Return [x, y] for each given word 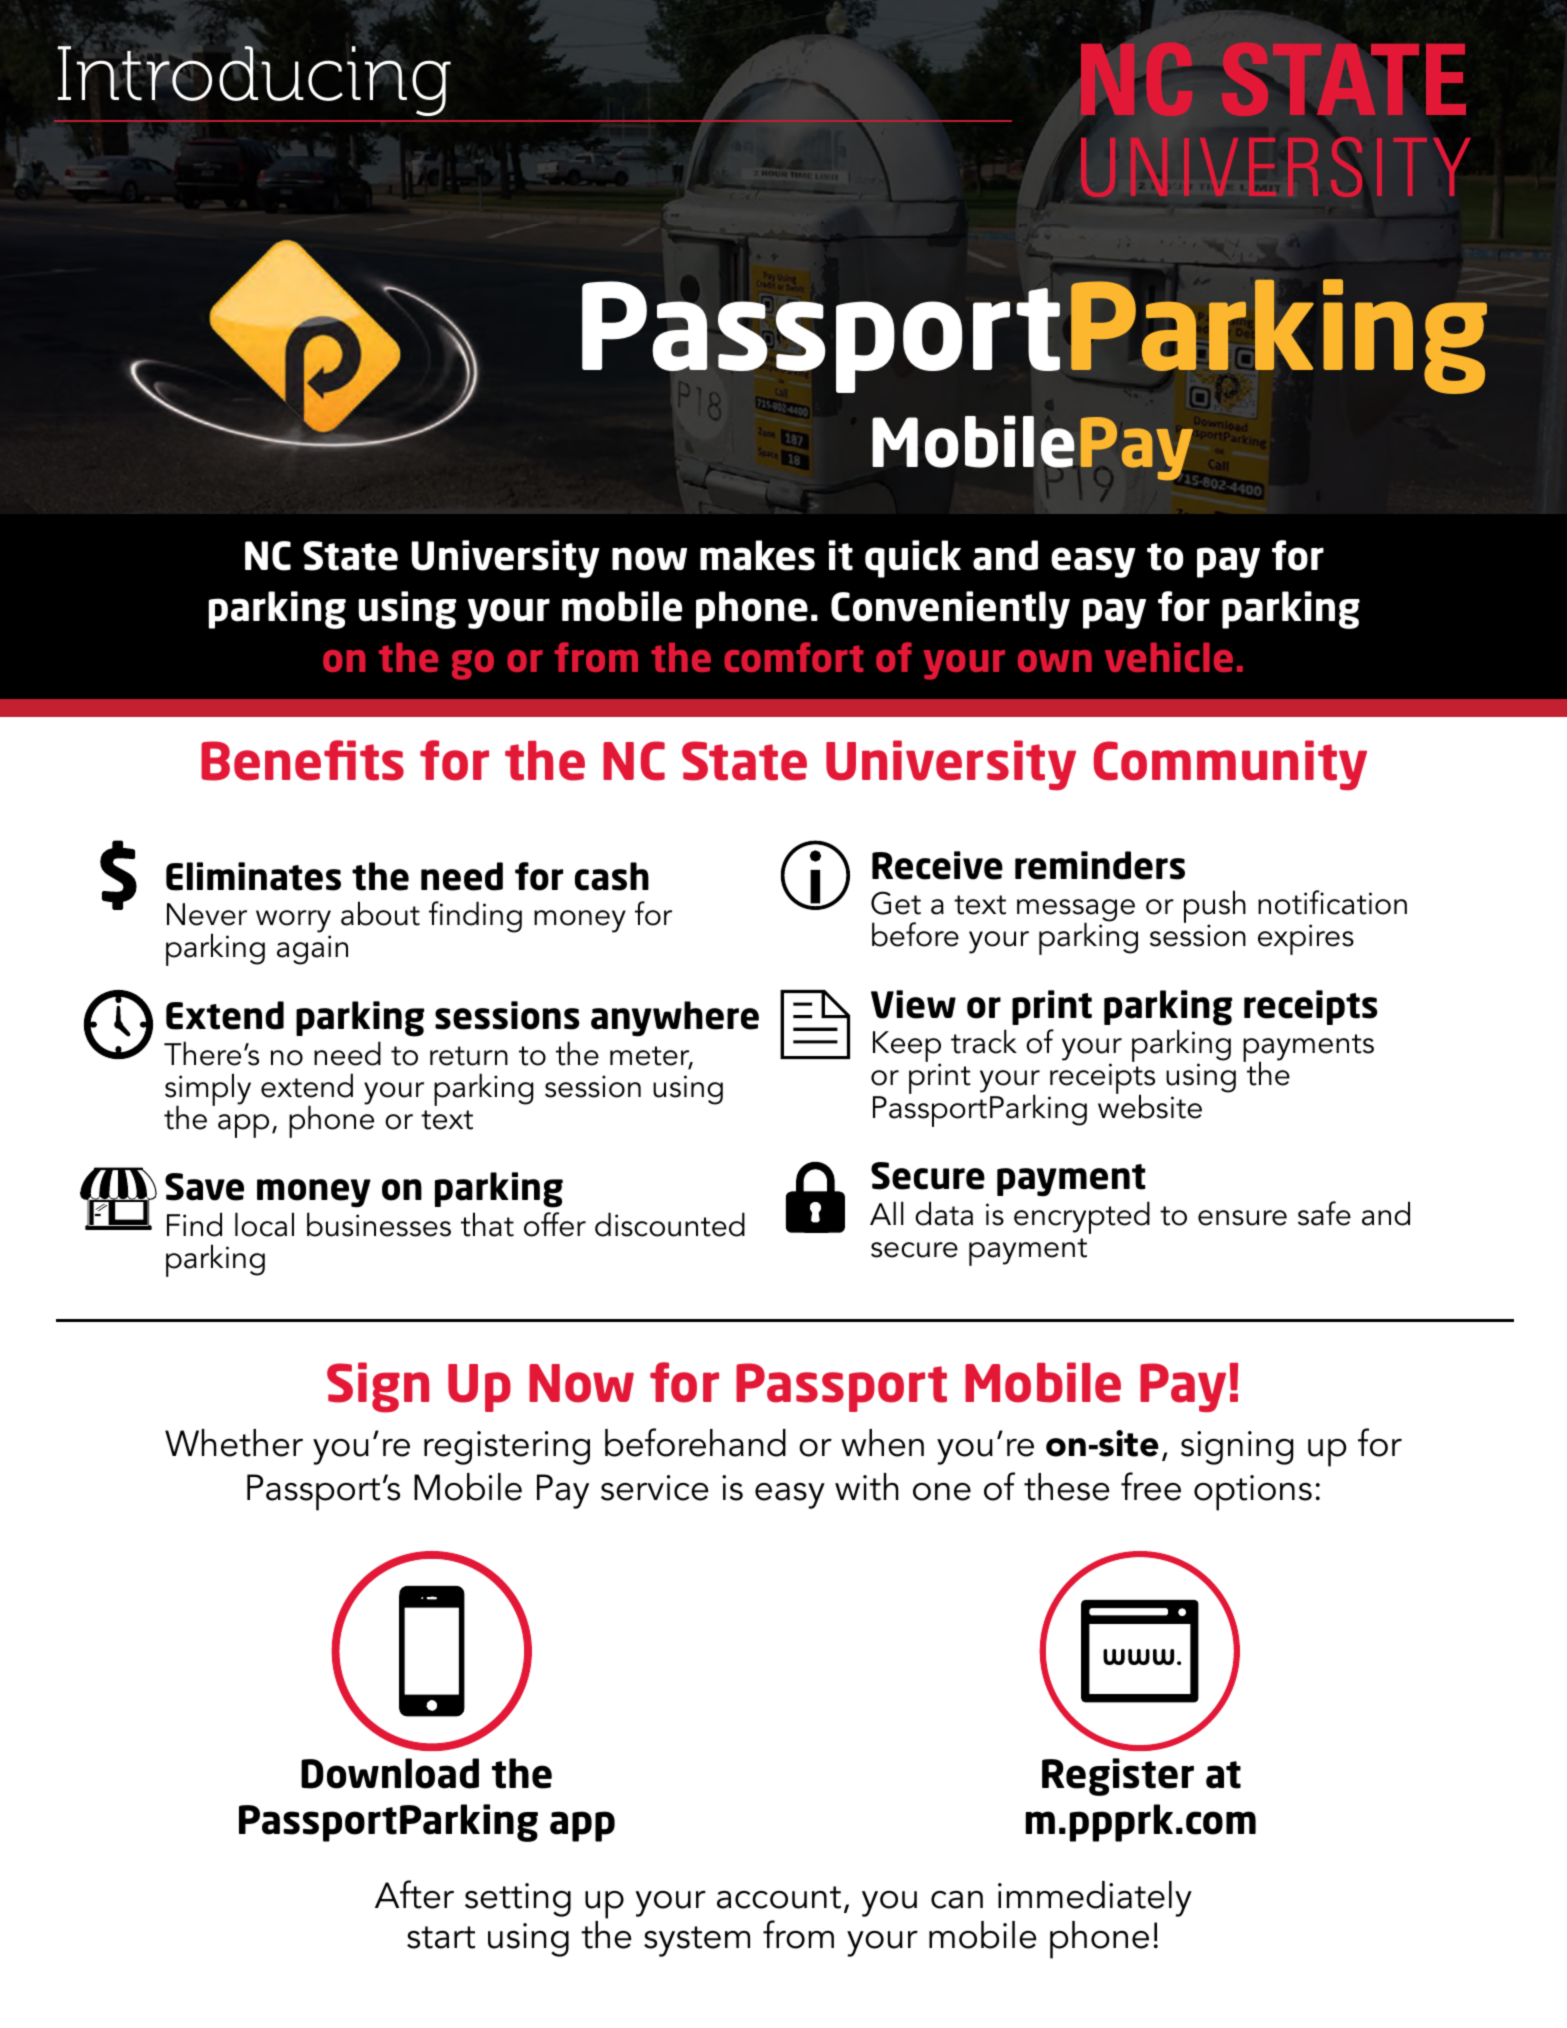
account [779, 1897]
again [312, 950]
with [867, 1487]
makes [757, 555]
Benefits [302, 760]
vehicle [1169, 657]
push [1215, 908]
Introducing [254, 81]
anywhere [675, 1019]
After [414, 1894]
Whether [234, 1443]
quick [913, 559]
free [1151, 1486]
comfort [793, 657]
